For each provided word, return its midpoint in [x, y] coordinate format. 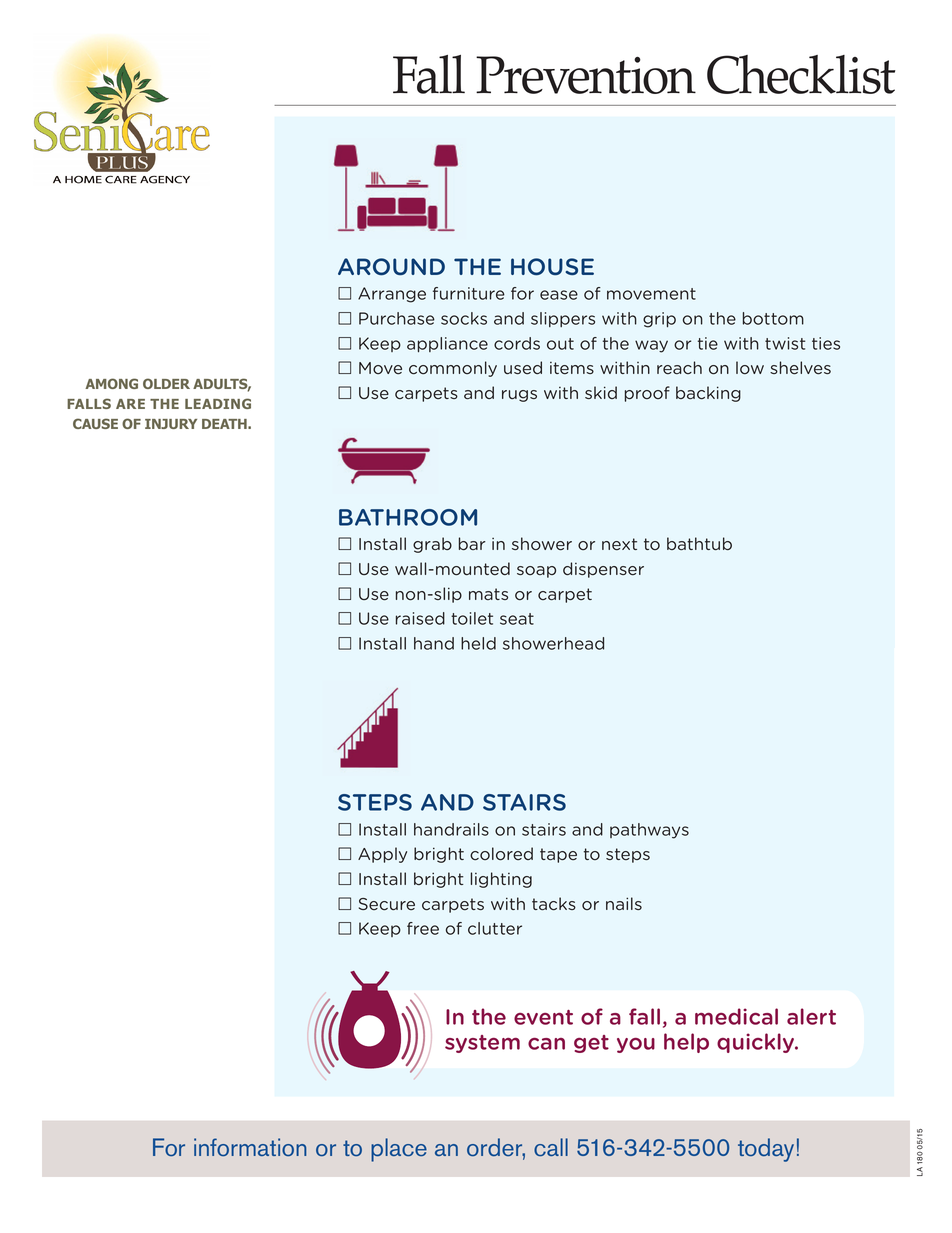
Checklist [801, 74]
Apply [382, 855]
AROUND [391, 267]
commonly [453, 369]
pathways [649, 831]
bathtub [699, 543]
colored [501, 854]
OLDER [166, 383]
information [250, 1147]
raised [420, 618]
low [750, 368]
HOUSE [552, 267]
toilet [472, 618]
